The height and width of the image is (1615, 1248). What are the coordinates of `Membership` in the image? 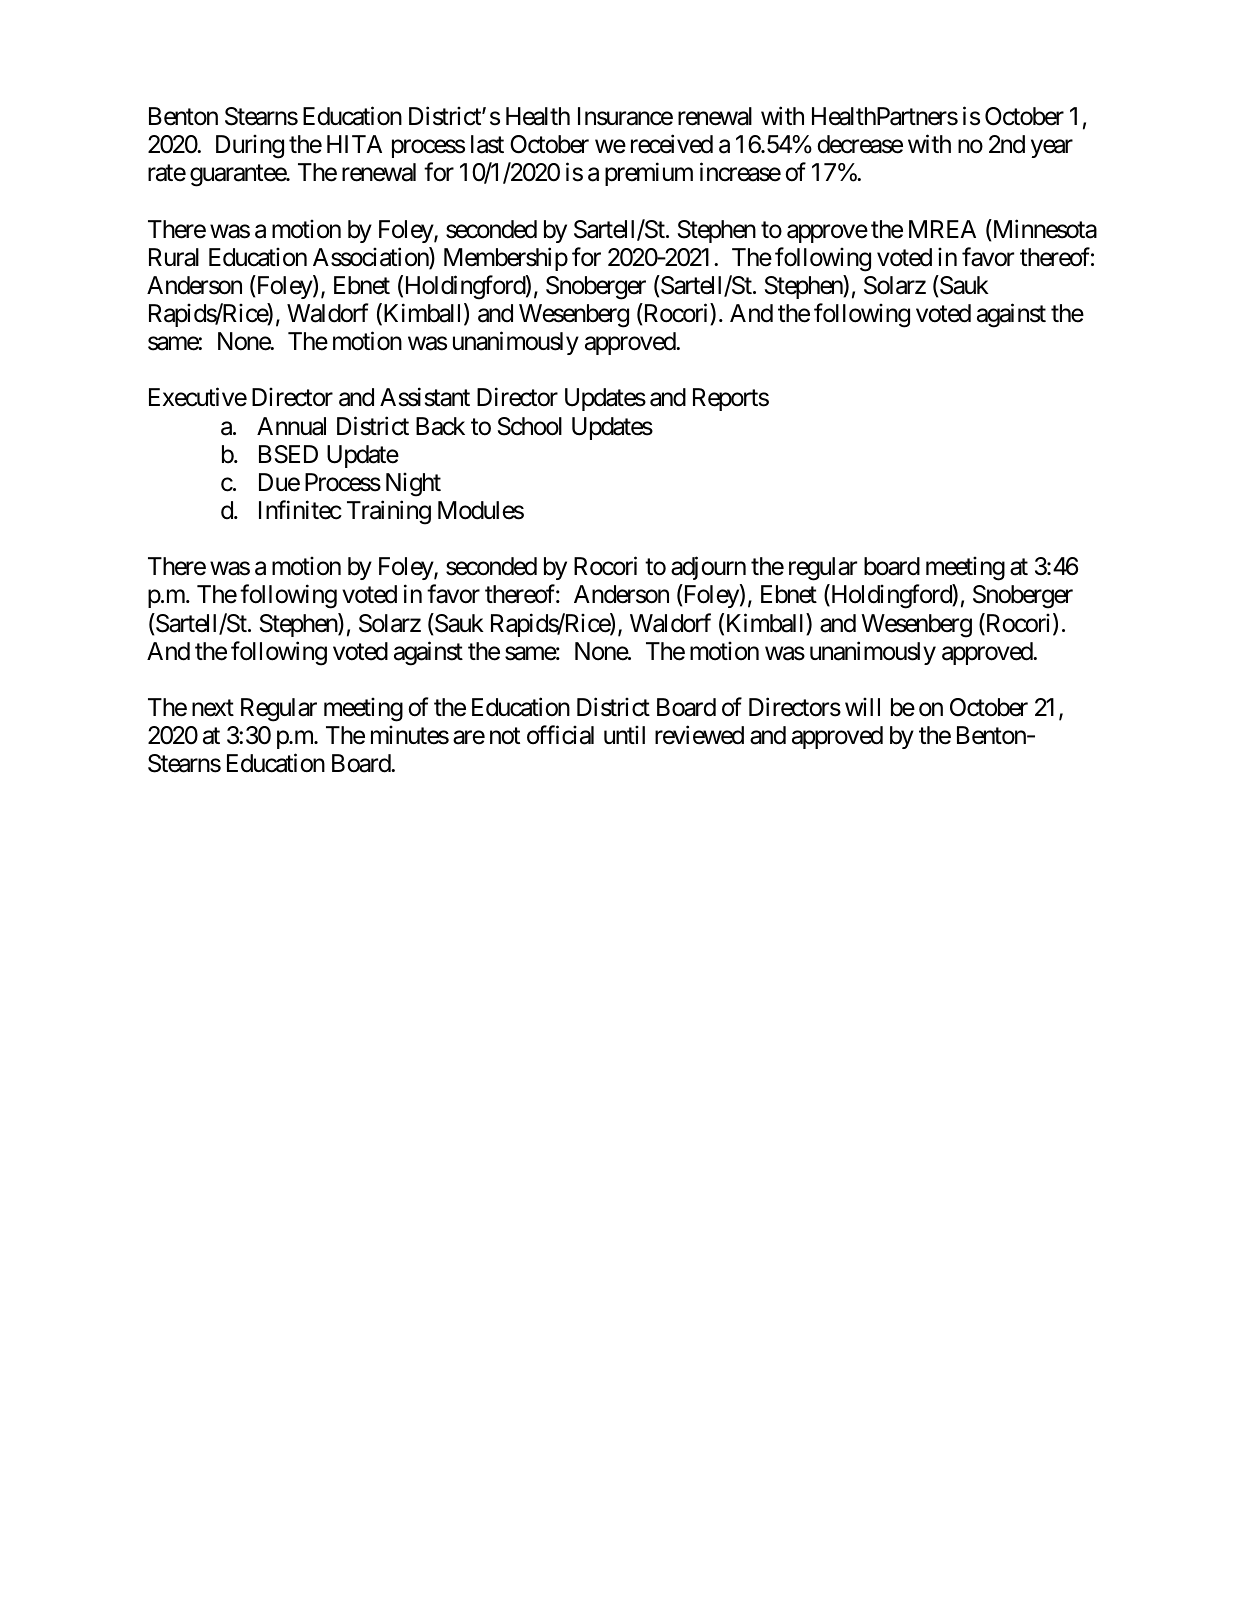 It's located at (506, 259).
